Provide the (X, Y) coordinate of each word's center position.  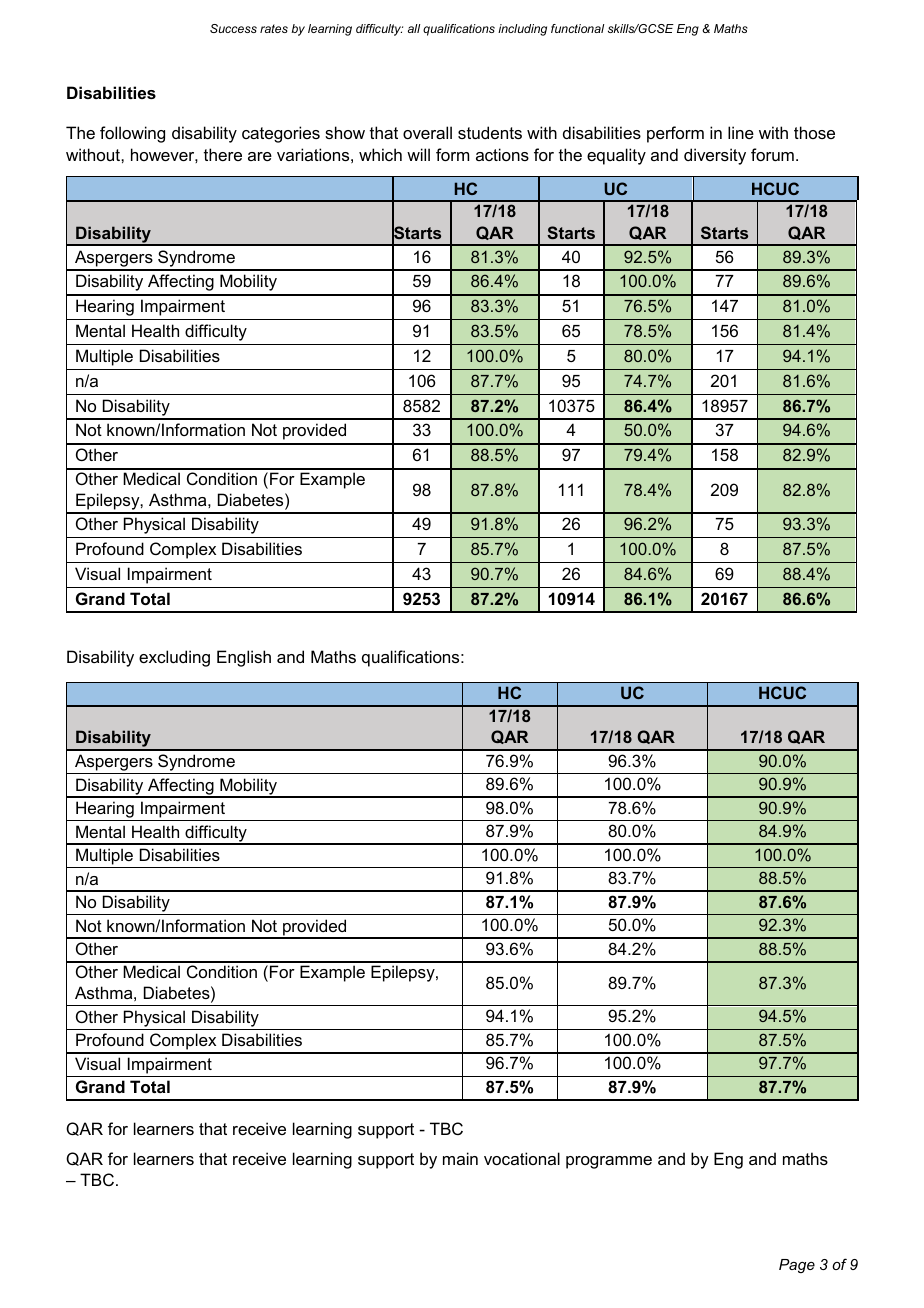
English (244, 658)
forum (772, 154)
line (741, 132)
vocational (522, 1158)
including (522, 30)
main (460, 1158)
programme (609, 1162)
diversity (715, 156)
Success (233, 28)
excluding (174, 658)
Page (797, 1266)
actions (502, 154)
